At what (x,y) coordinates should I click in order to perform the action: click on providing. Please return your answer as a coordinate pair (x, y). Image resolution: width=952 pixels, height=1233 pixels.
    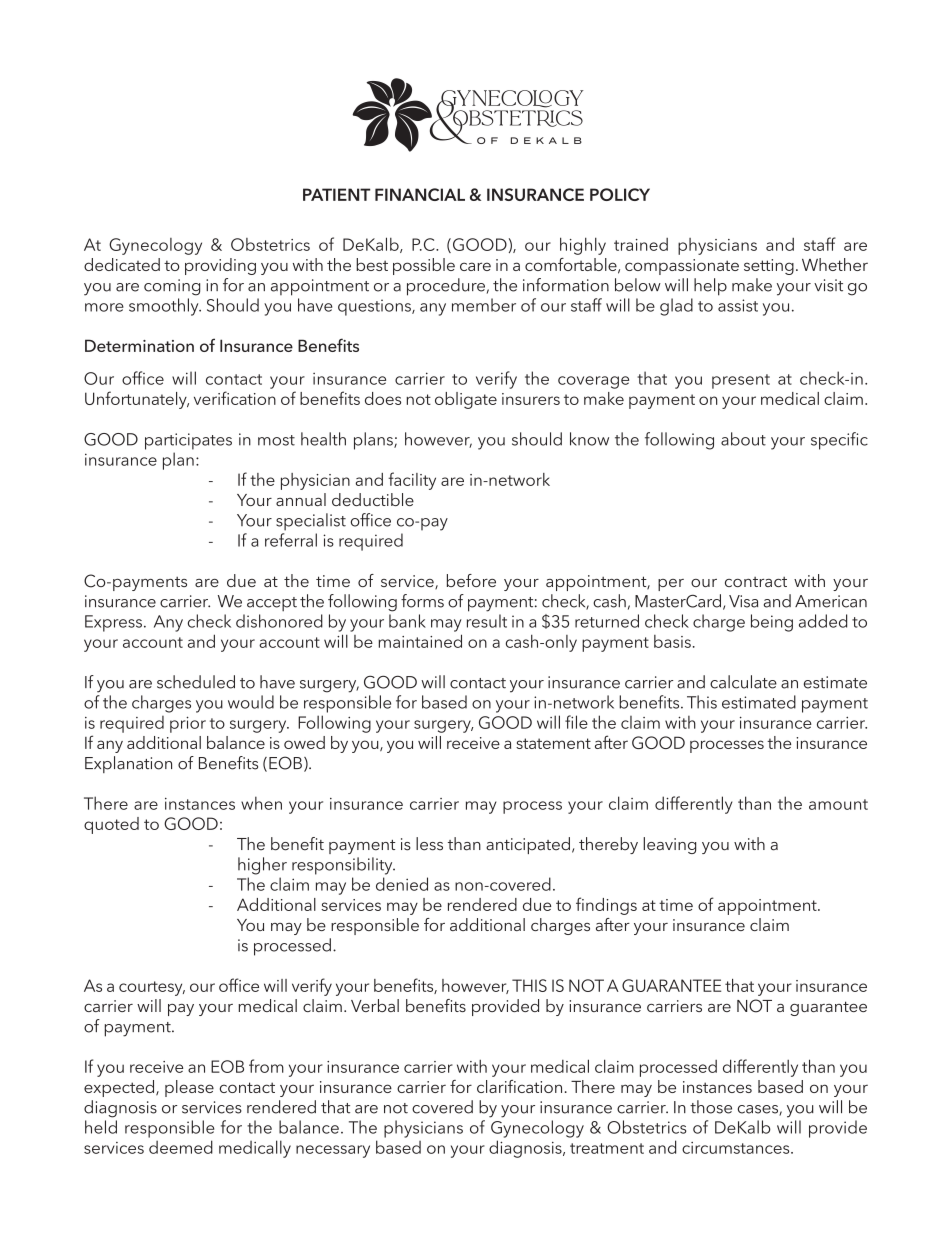
    Looking at the image, I should click on (220, 266).
